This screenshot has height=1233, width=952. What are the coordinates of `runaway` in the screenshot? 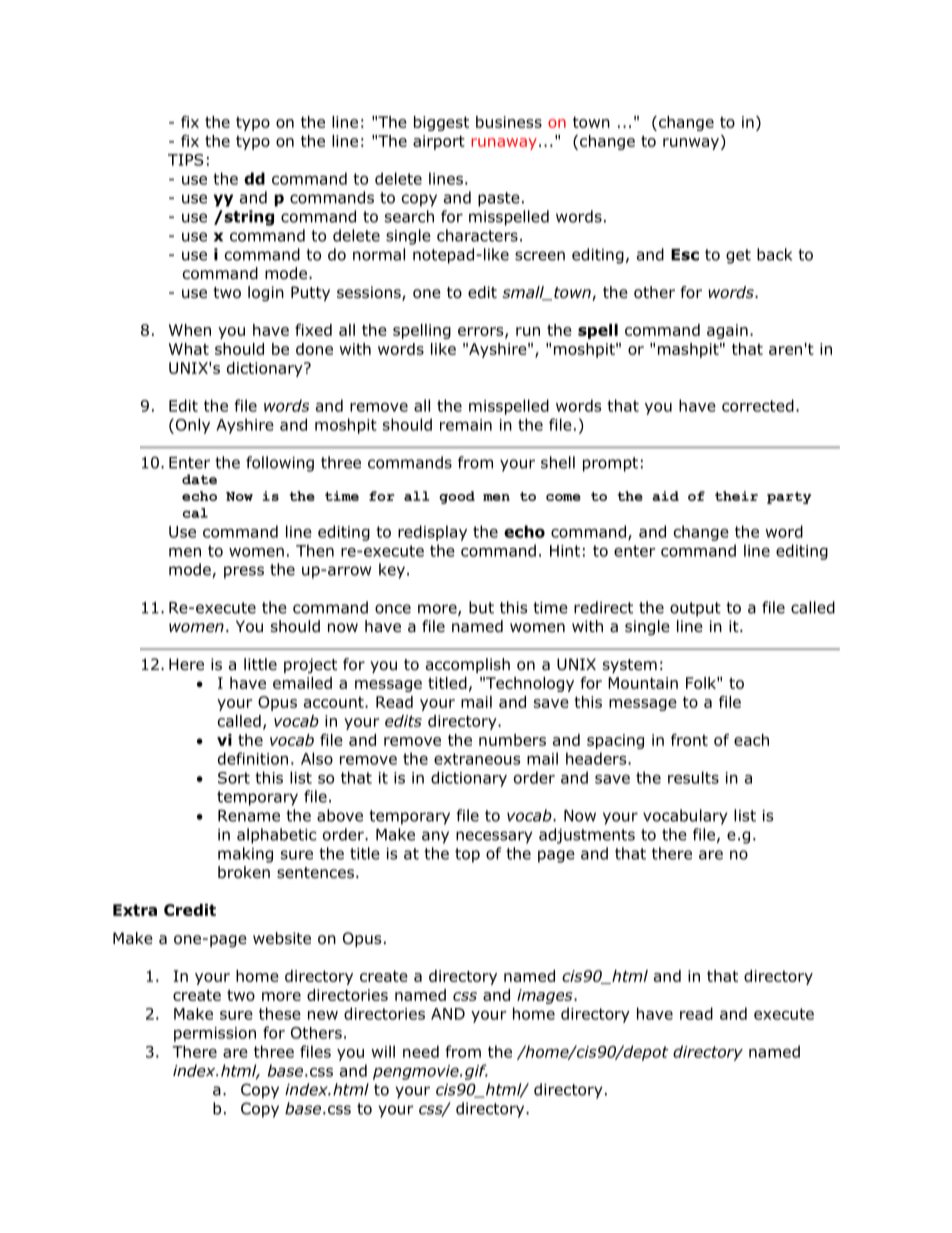 It's located at (504, 144).
